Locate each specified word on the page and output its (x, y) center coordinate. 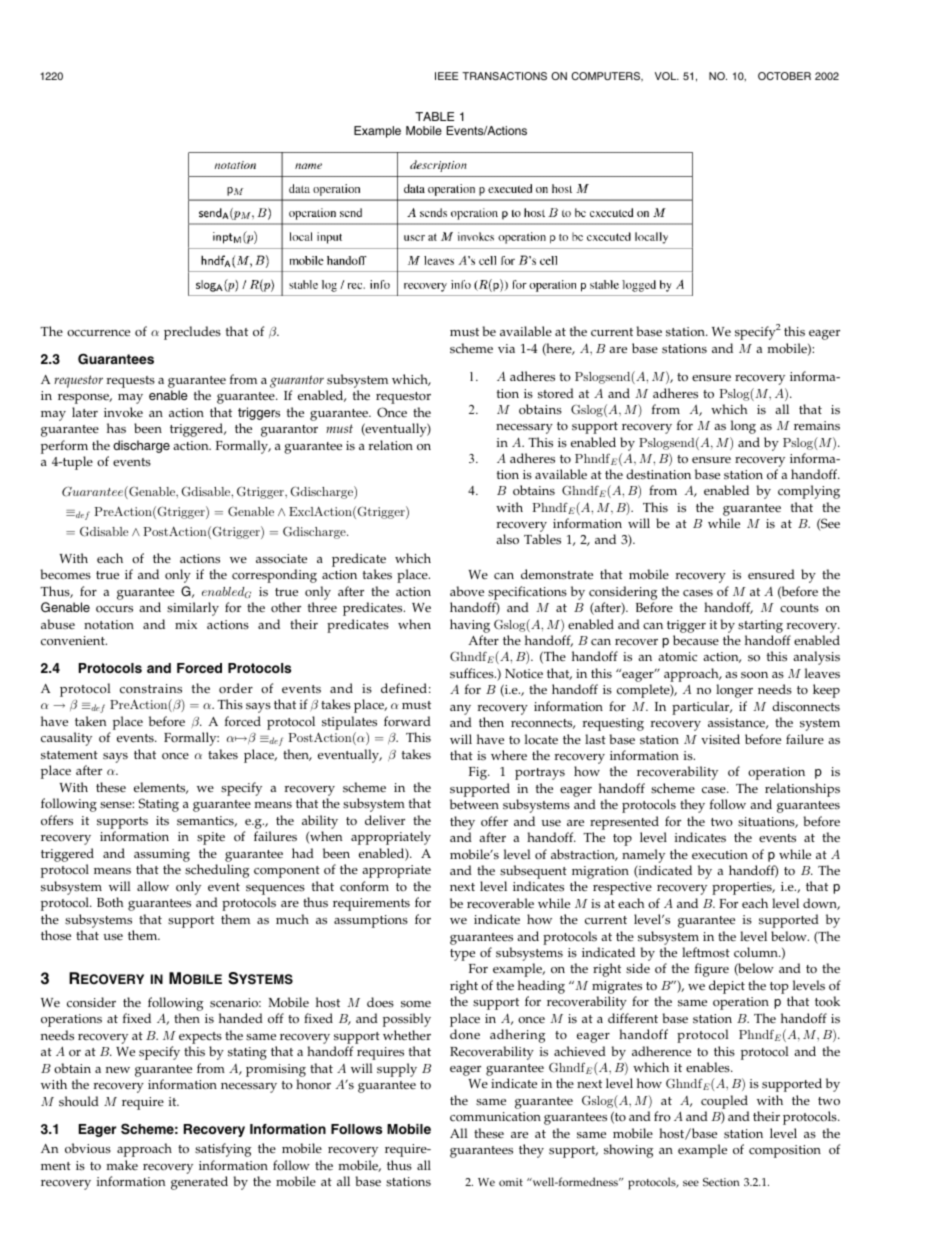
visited (720, 739)
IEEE (446, 76)
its (162, 820)
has (116, 428)
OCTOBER (784, 76)
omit (511, 1182)
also (507, 539)
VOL (667, 76)
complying (809, 492)
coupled (725, 1103)
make (122, 1165)
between (474, 804)
